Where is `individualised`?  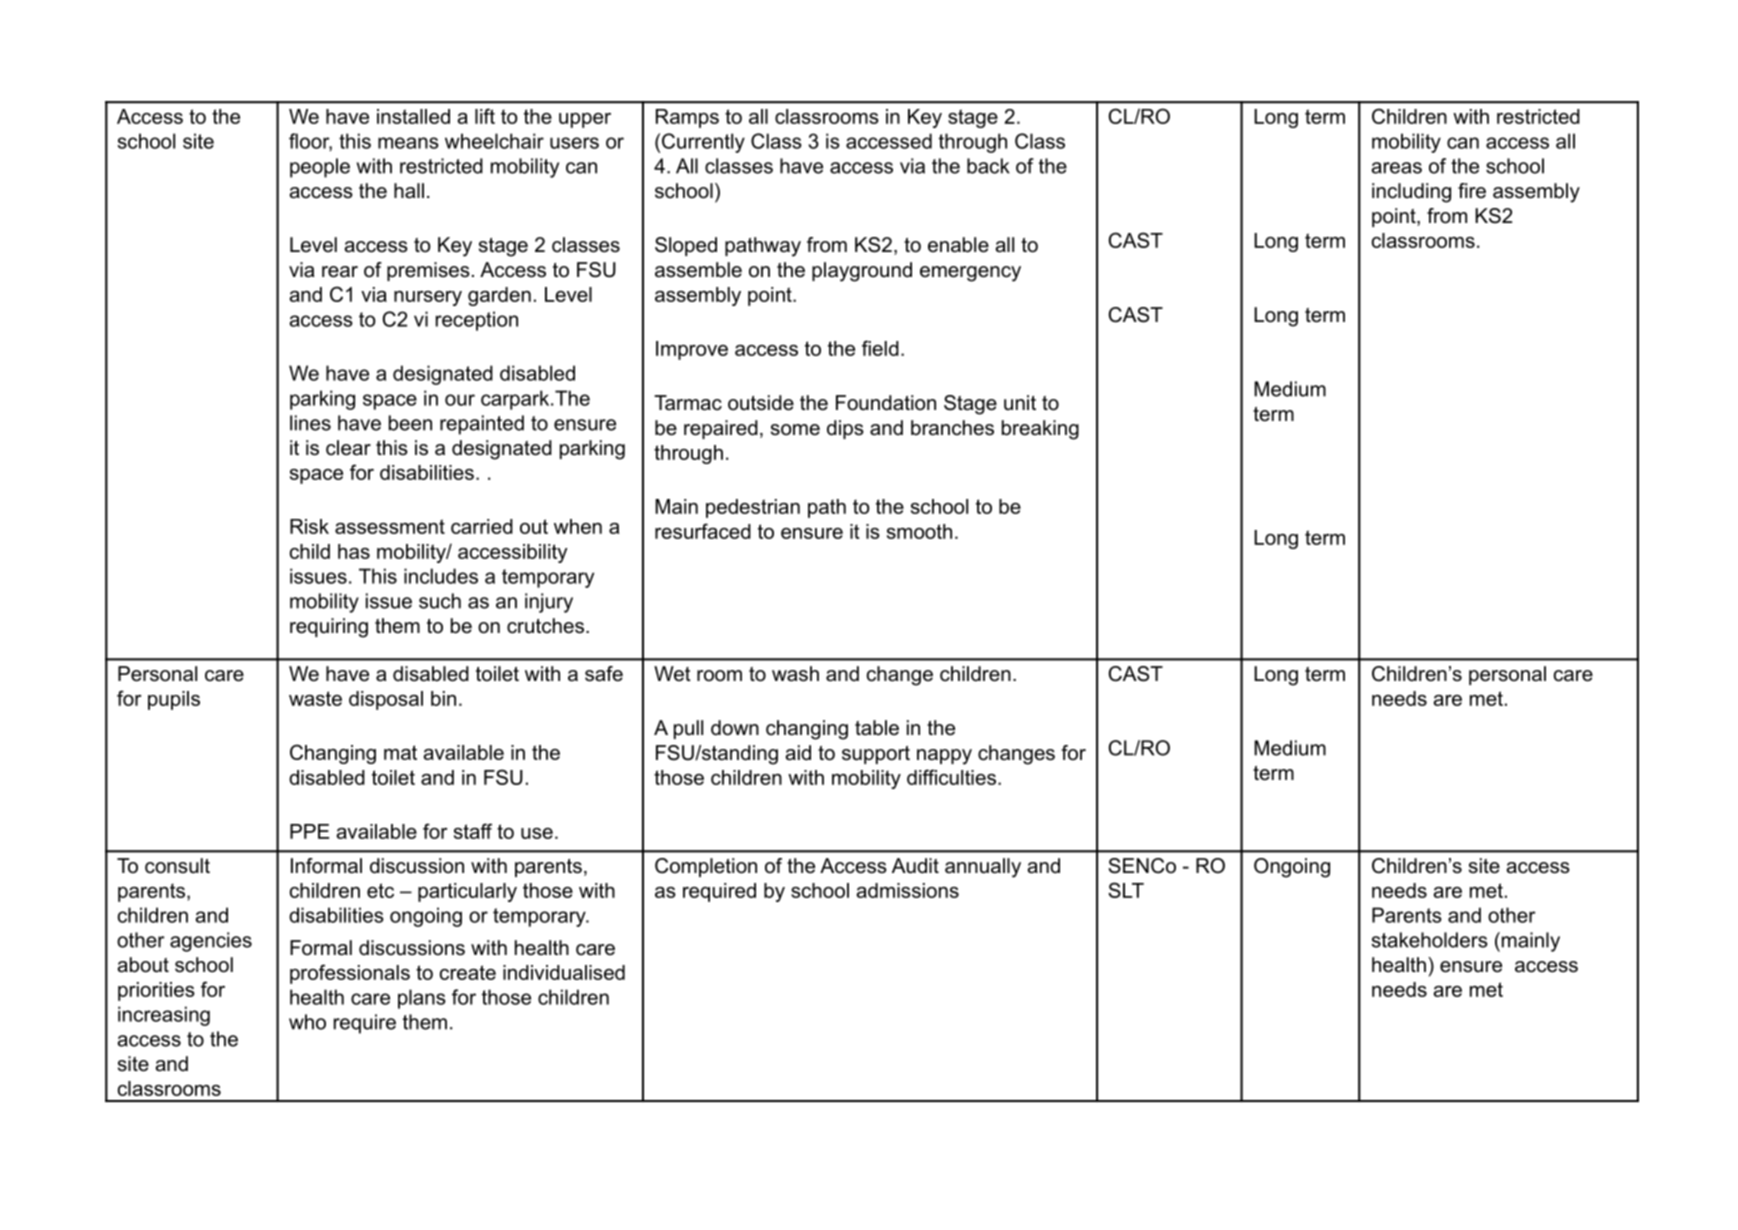
individualised is located at coordinates (564, 972).
